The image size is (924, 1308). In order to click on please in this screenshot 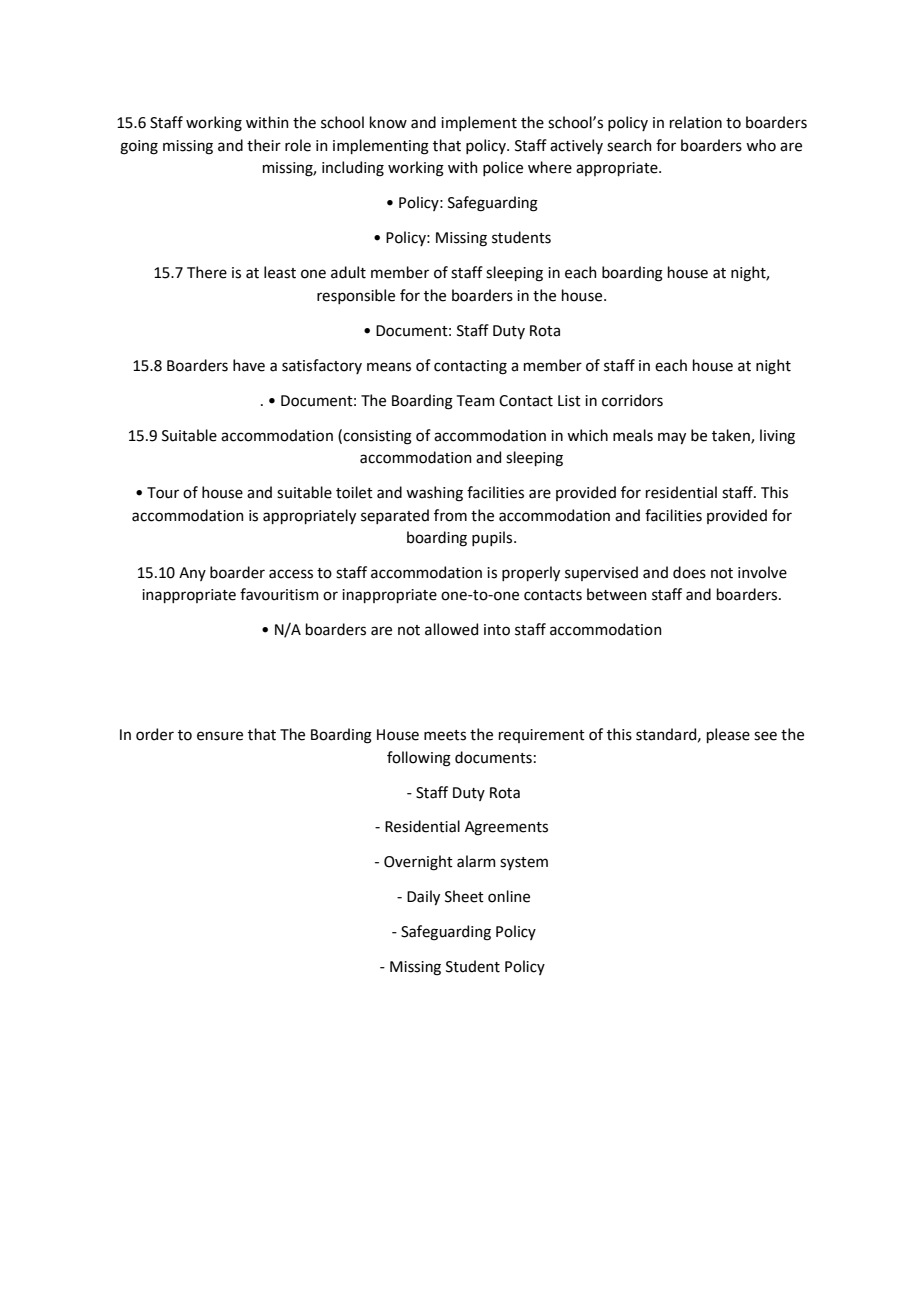, I will do `click(728, 735)`.
